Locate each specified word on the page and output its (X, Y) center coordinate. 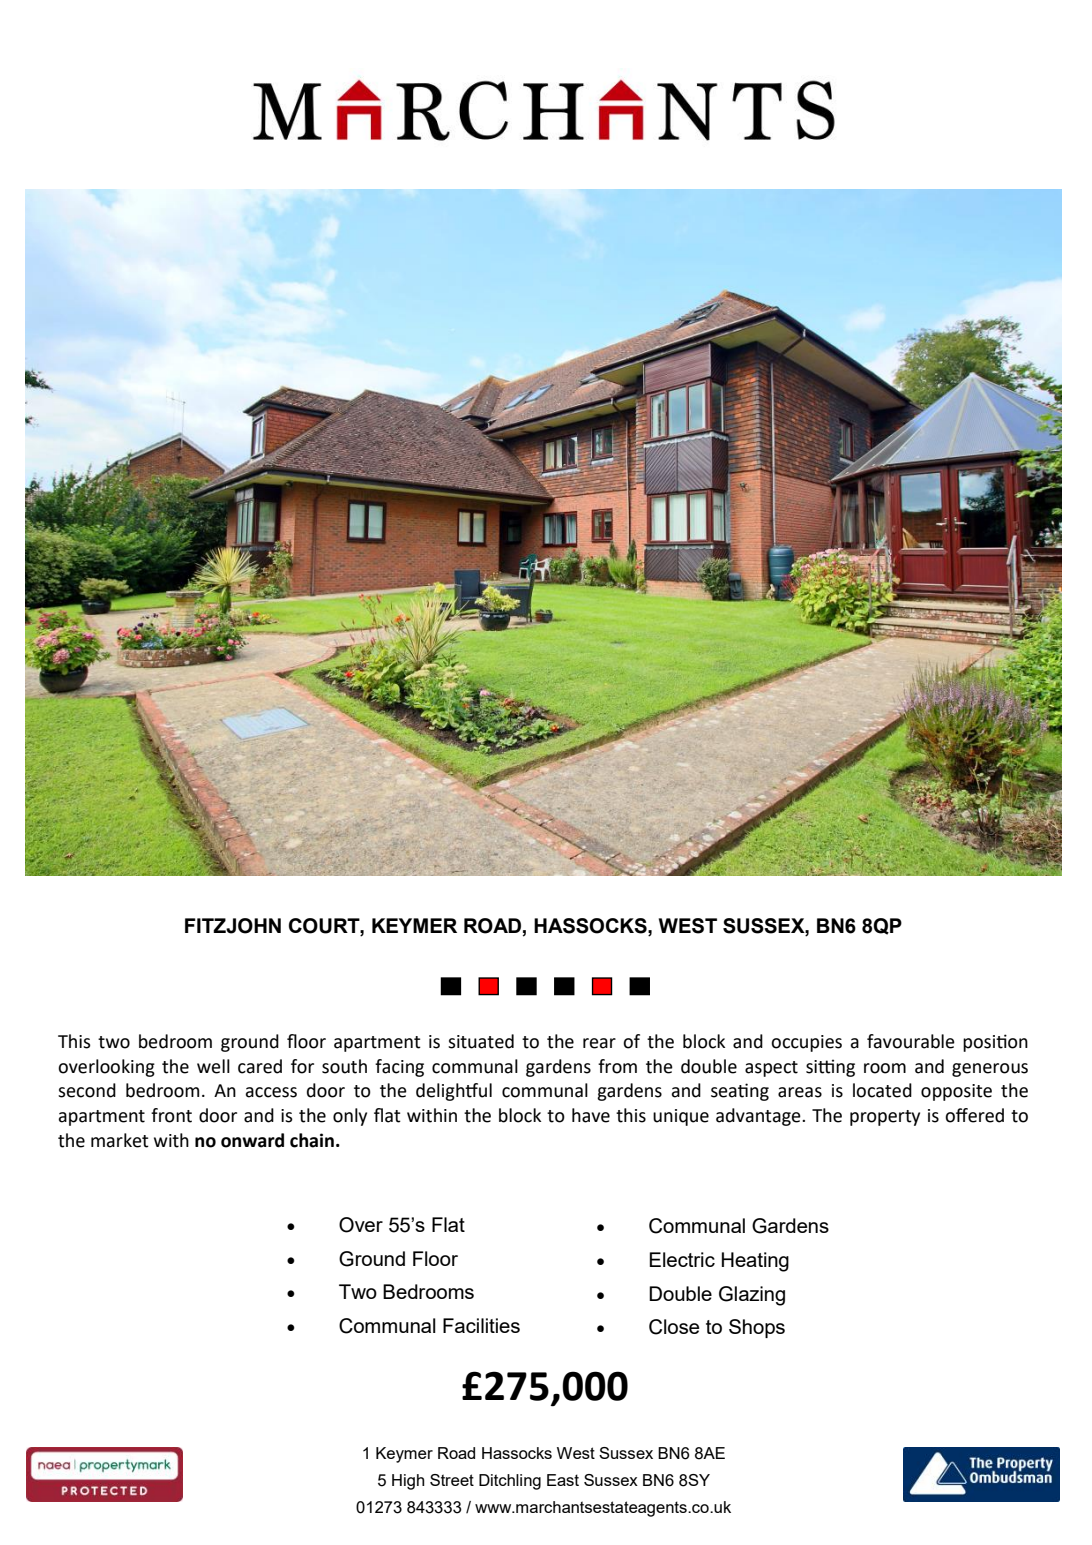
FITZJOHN (233, 926)
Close (674, 1327)
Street (452, 1480)
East (563, 1480)
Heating (755, 1262)
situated (481, 1041)
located (882, 1090)
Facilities (481, 1325)
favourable (911, 1041)
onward (252, 1140)
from (617, 1066)
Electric (682, 1259)
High (408, 1482)
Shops (757, 1328)
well (213, 1066)
